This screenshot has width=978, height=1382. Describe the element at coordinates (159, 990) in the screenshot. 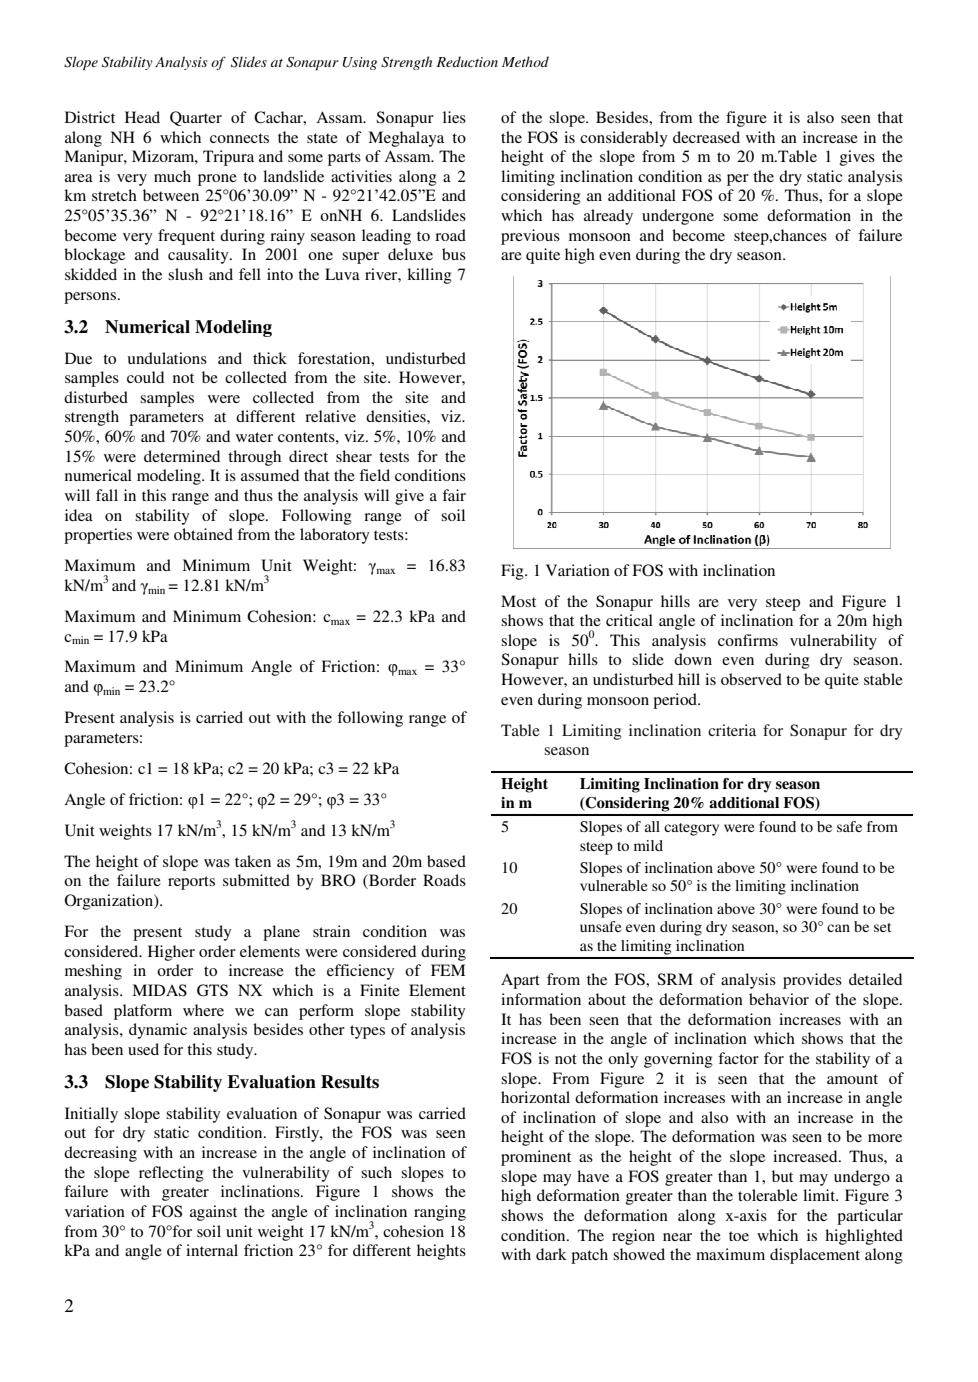

I see `MIDAS` at that location.
